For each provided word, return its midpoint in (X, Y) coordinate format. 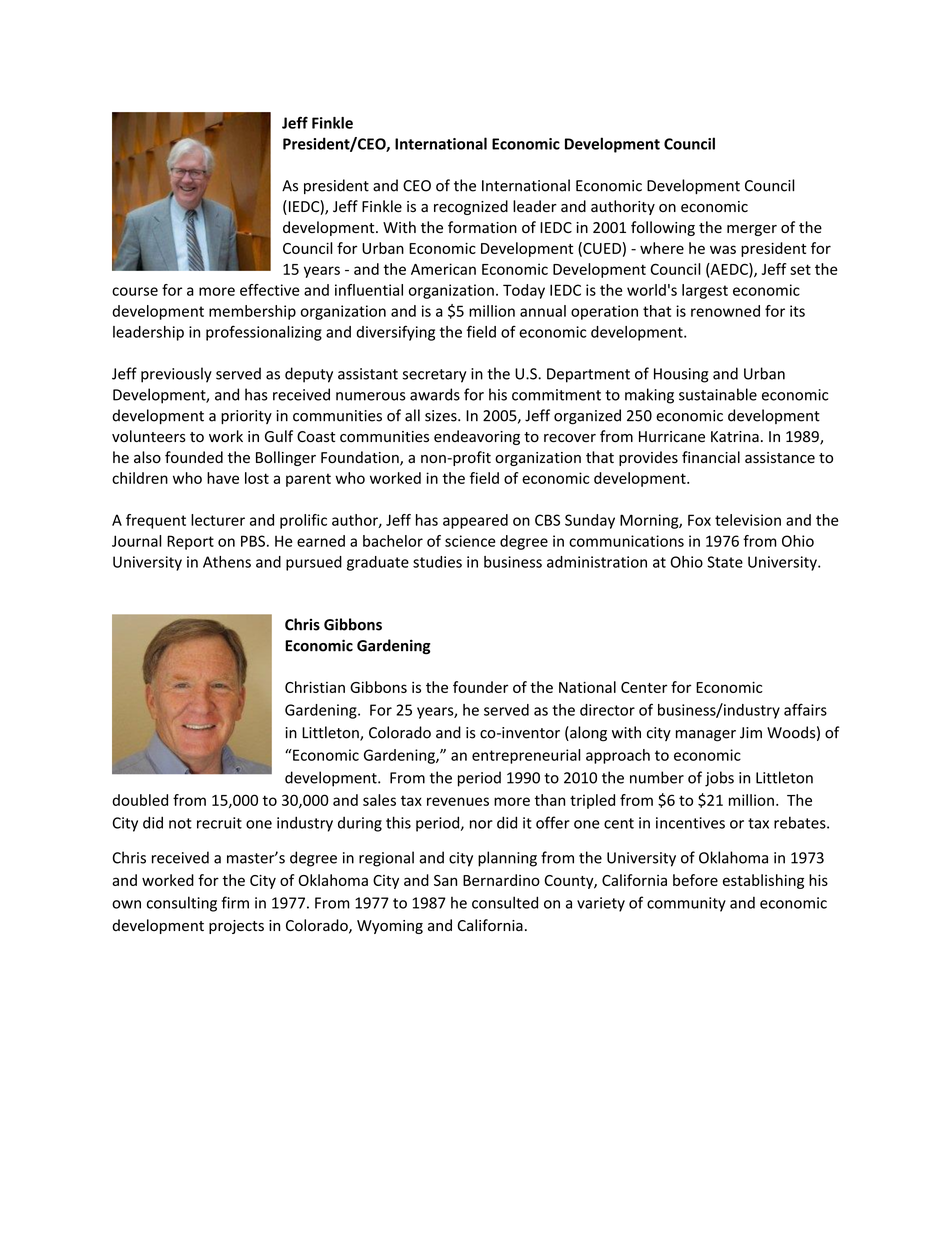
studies (437, 562)
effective (269, 290)
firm (235, 902)
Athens (227, 562)
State (725, 562)
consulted (505, 902)
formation (482, 227)
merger (752, 230)
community (686, 904)
